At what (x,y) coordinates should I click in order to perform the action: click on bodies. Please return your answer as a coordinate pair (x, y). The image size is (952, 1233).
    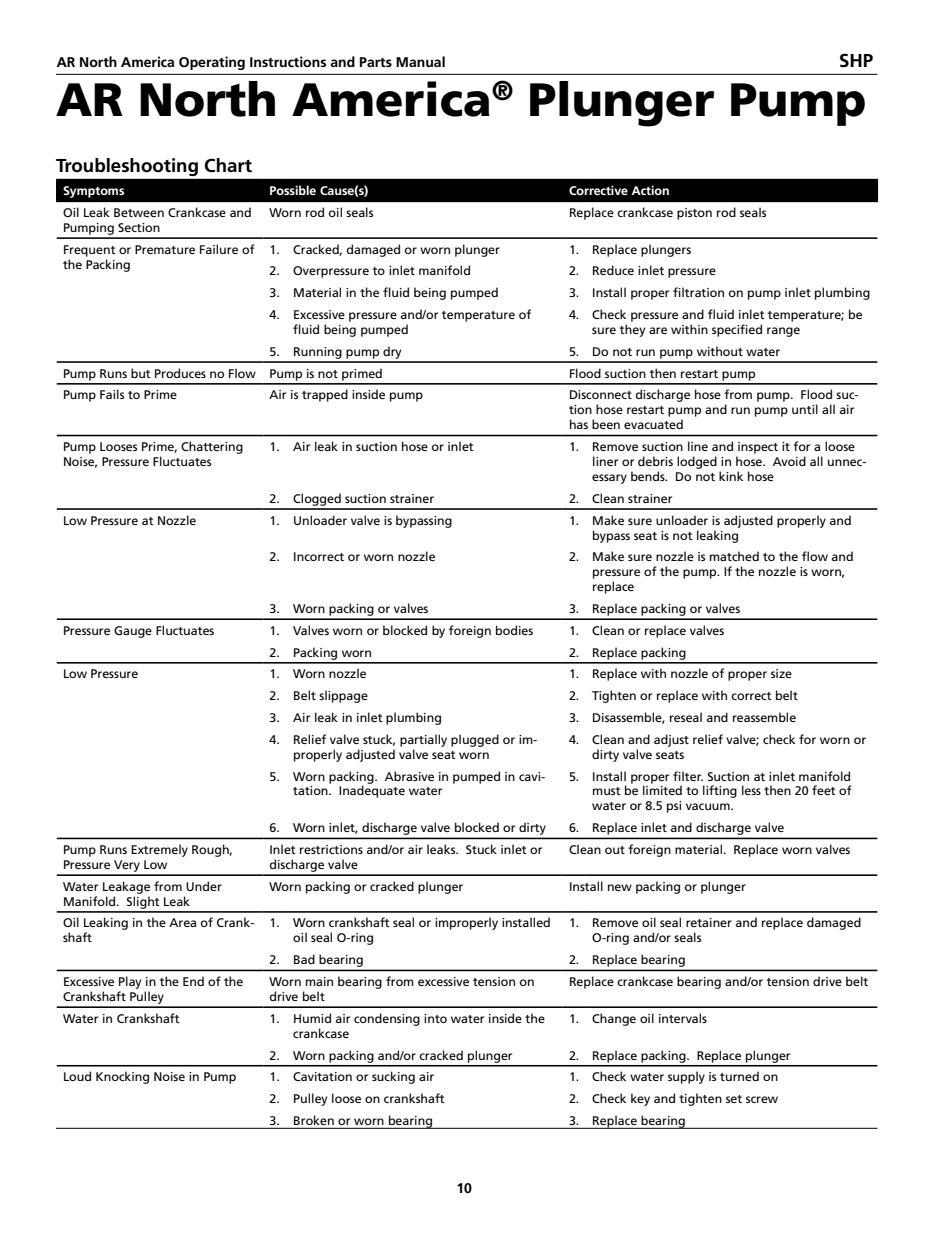
    Looking at the image, I should click on (514, 630).
